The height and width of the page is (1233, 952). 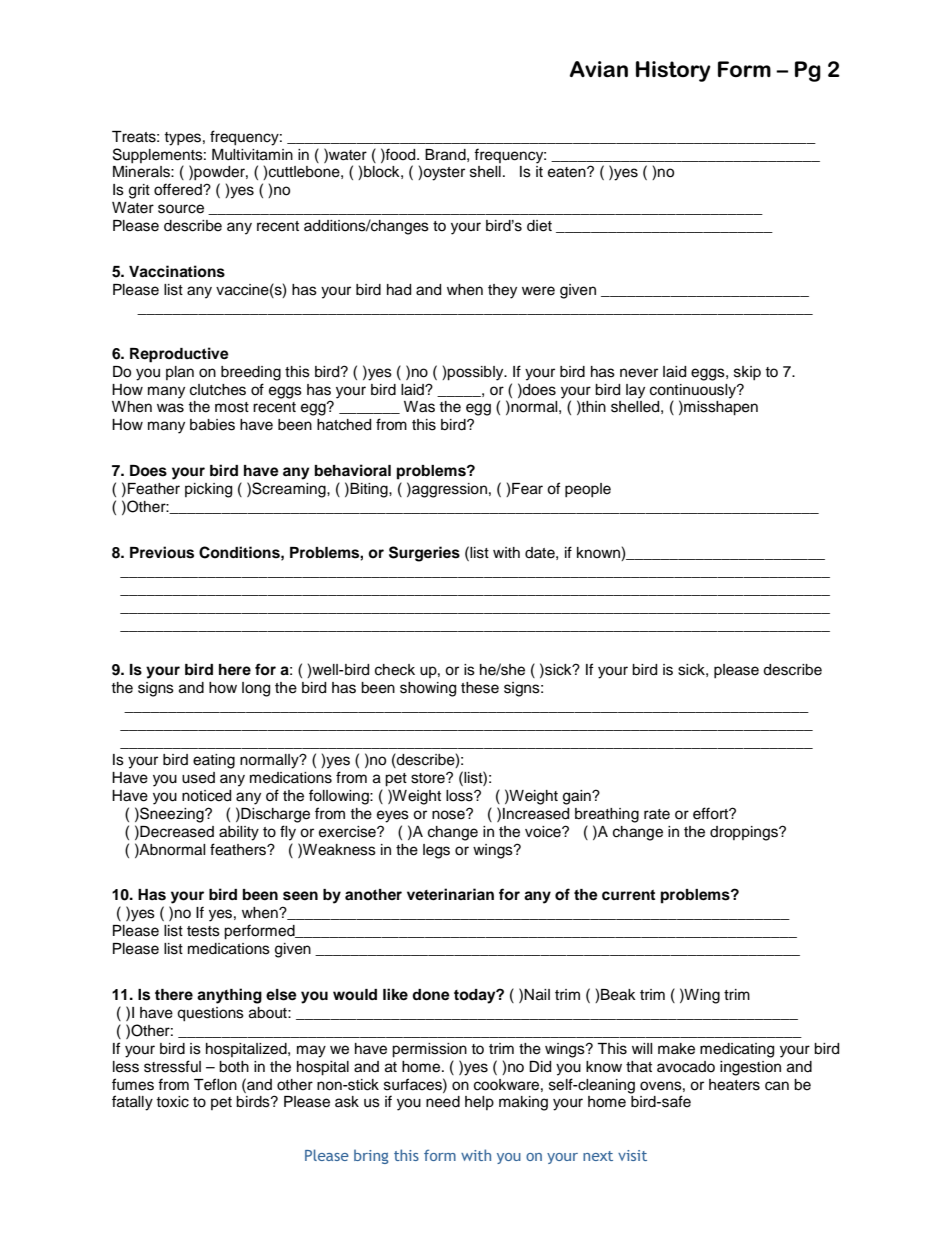 What do you see at coordinates (568, 172) in the page?
I see `eaten` at bounding box center [568, 172].
